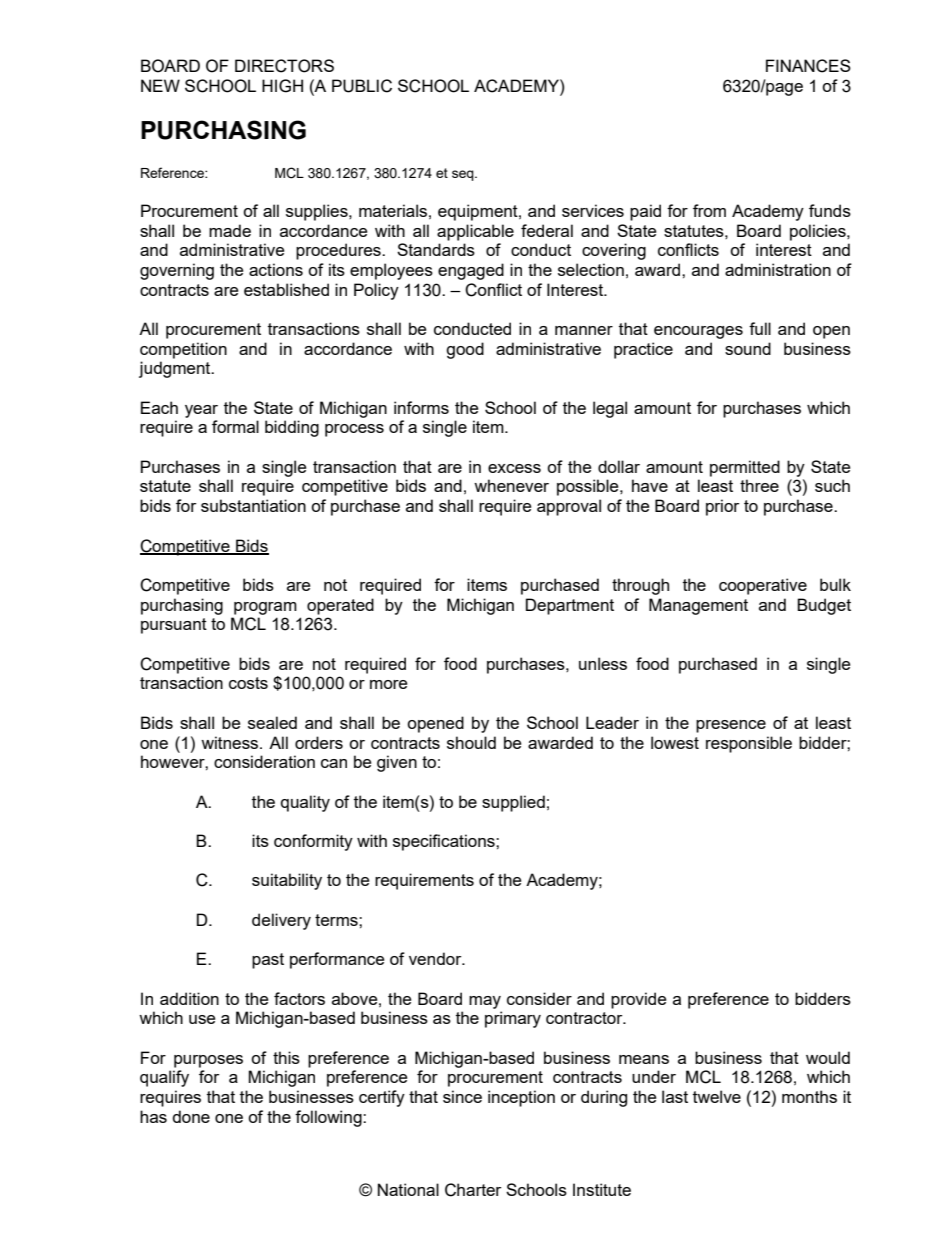  What do you see at coordinates (265, 608) in the screenshot?
I see `program` at bounding box center [265, 608].
